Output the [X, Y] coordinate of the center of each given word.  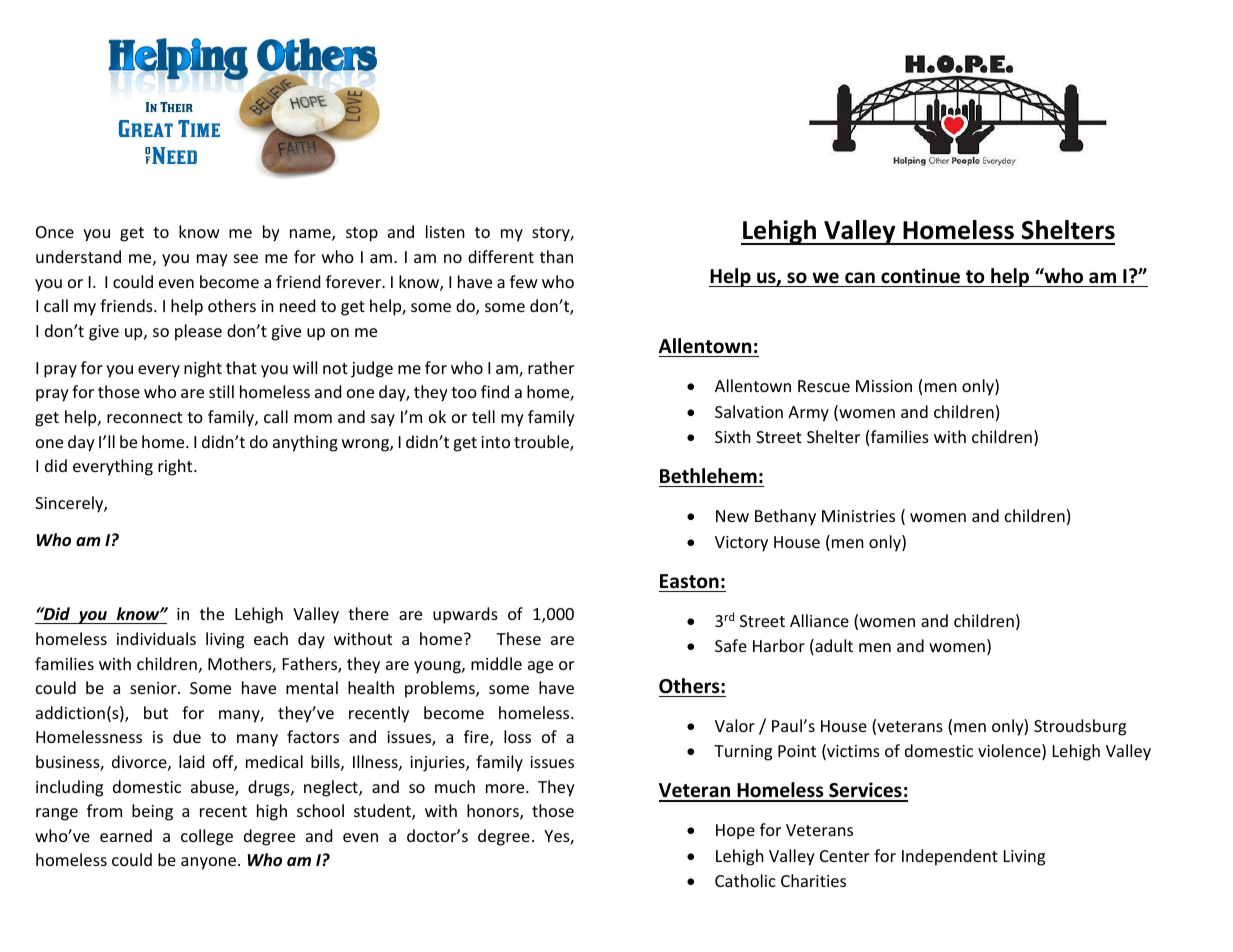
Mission [884, 386]
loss [517, 736]
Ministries [858, 516]
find [495, 391]
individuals [156, 638]
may [212, 260]
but [156, 712]
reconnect [144, 417]
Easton [689, 581]
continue [920, 276]
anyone [208, 863]
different [501, 256]
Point [797, 751]
